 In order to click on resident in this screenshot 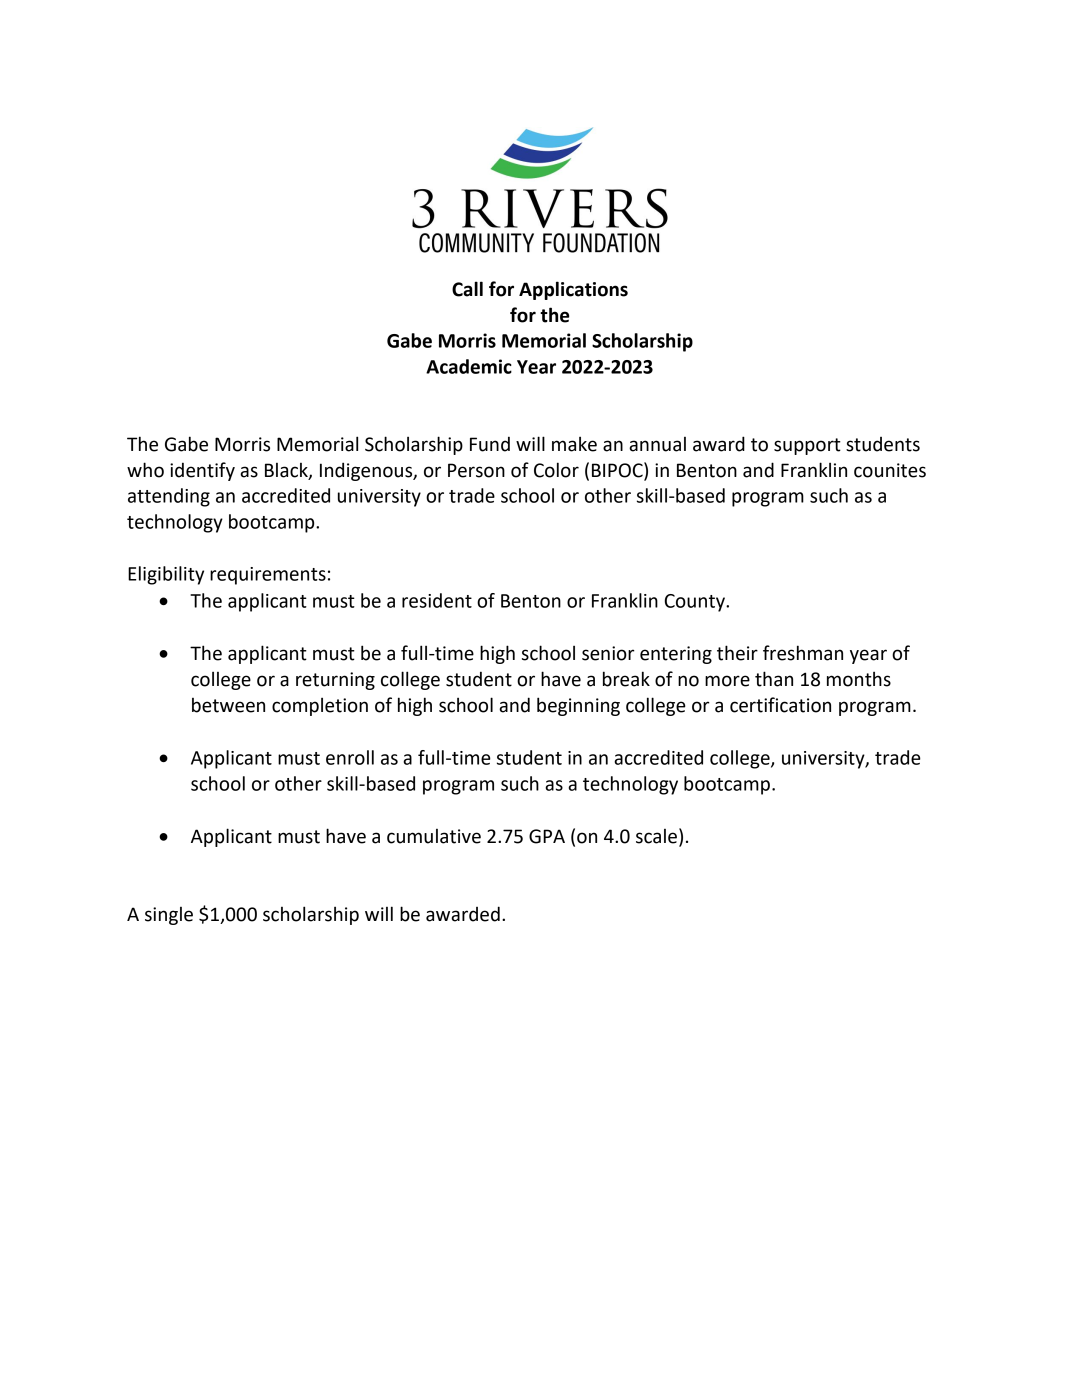, I will do `click(437, 600)`.
